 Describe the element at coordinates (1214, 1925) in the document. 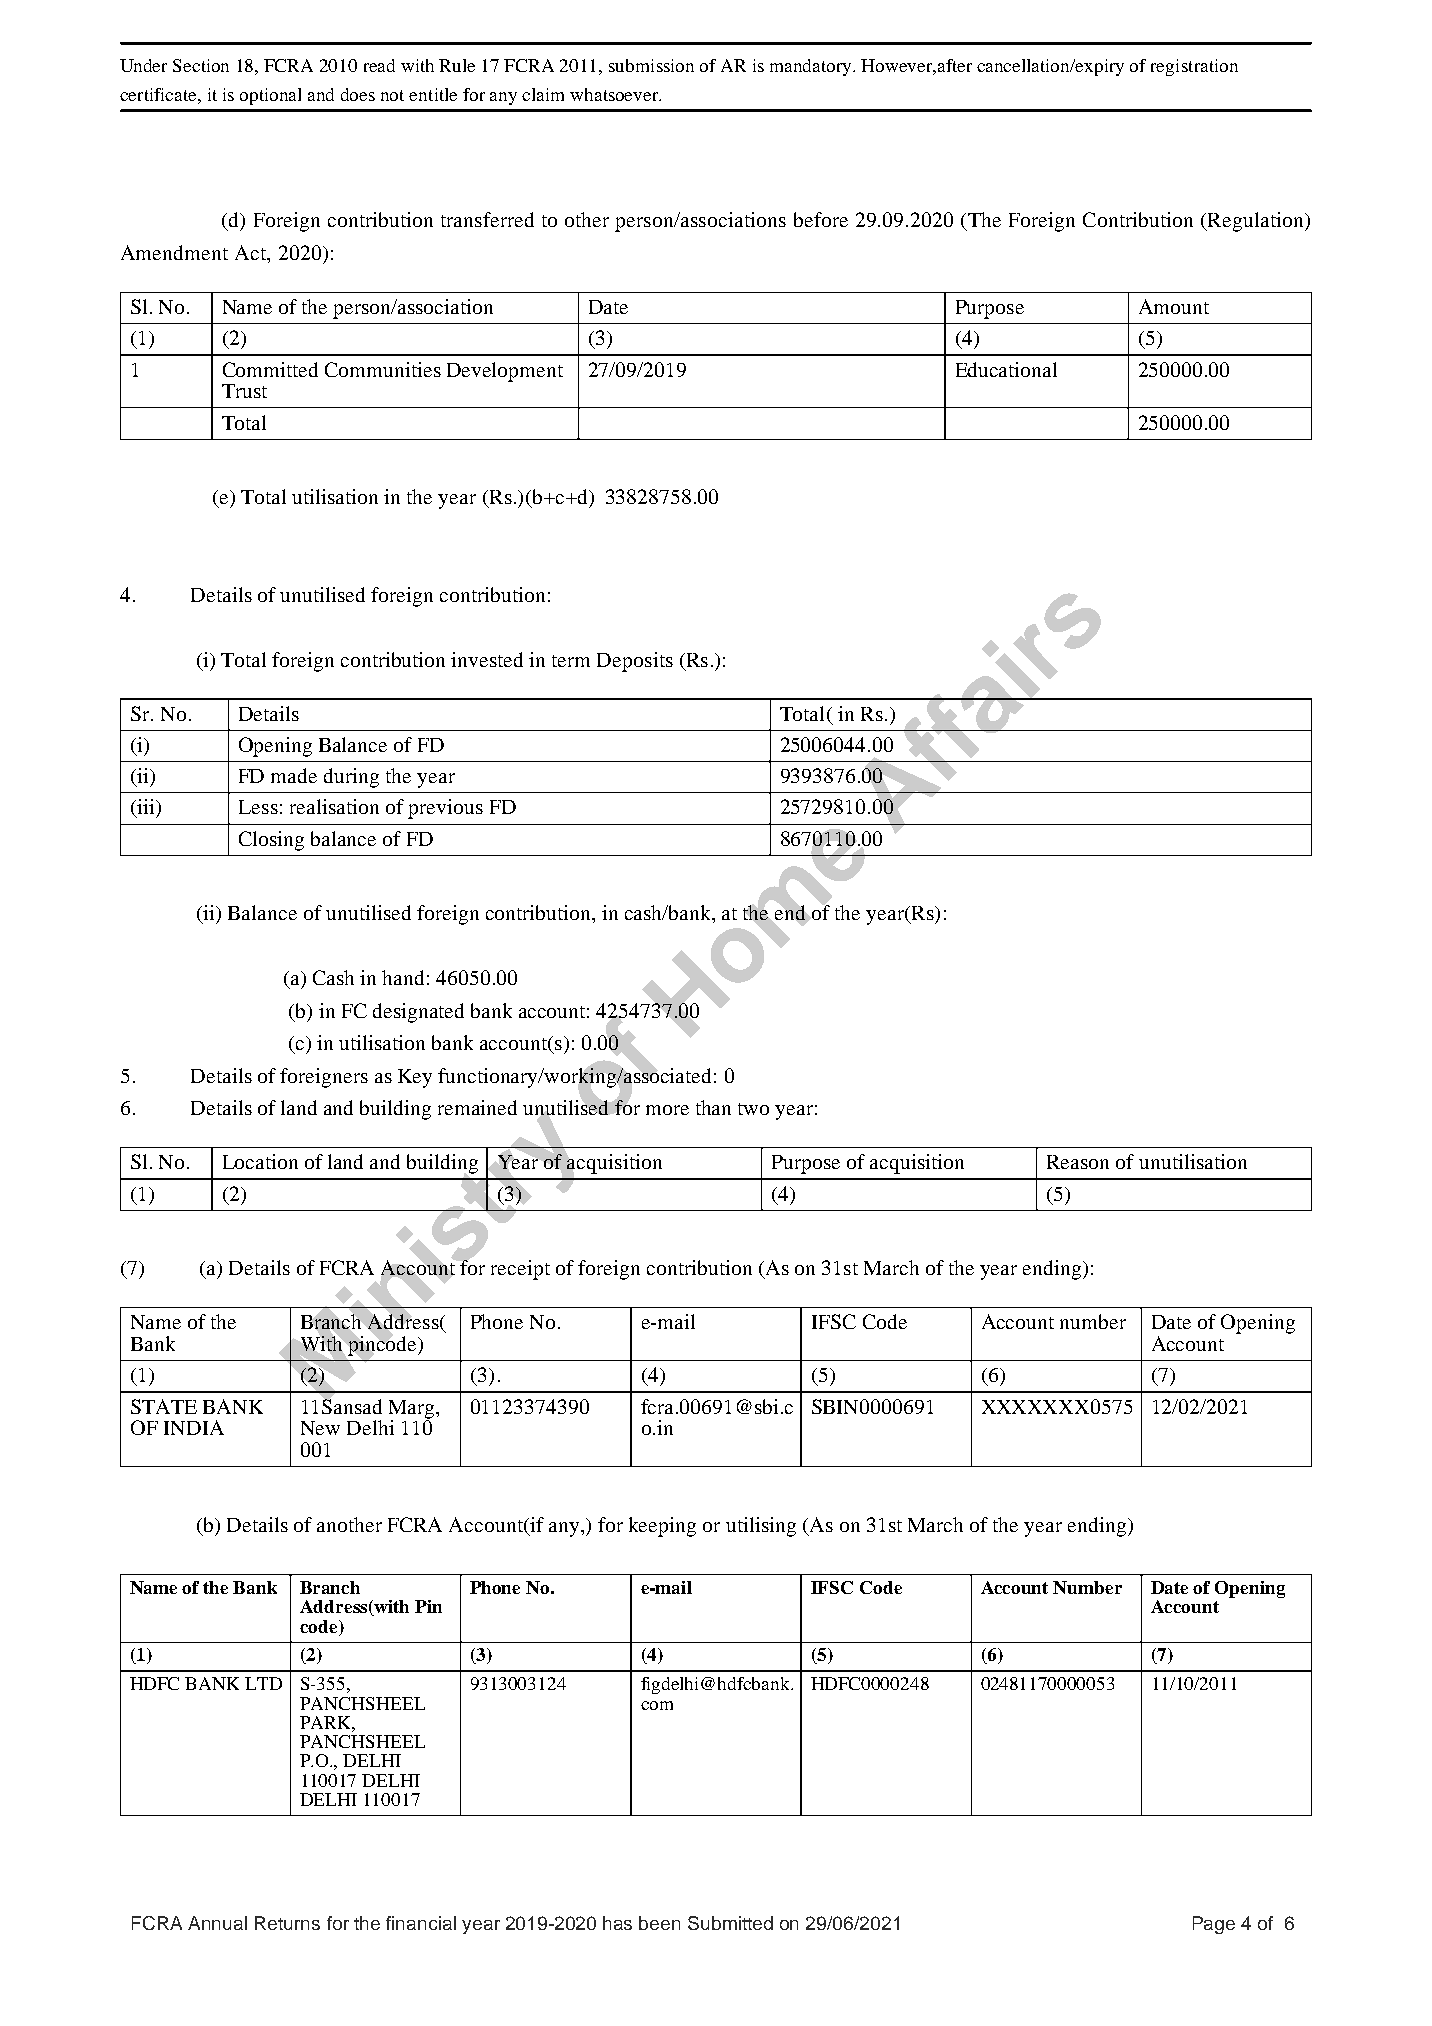

I see `Page` at that location.
